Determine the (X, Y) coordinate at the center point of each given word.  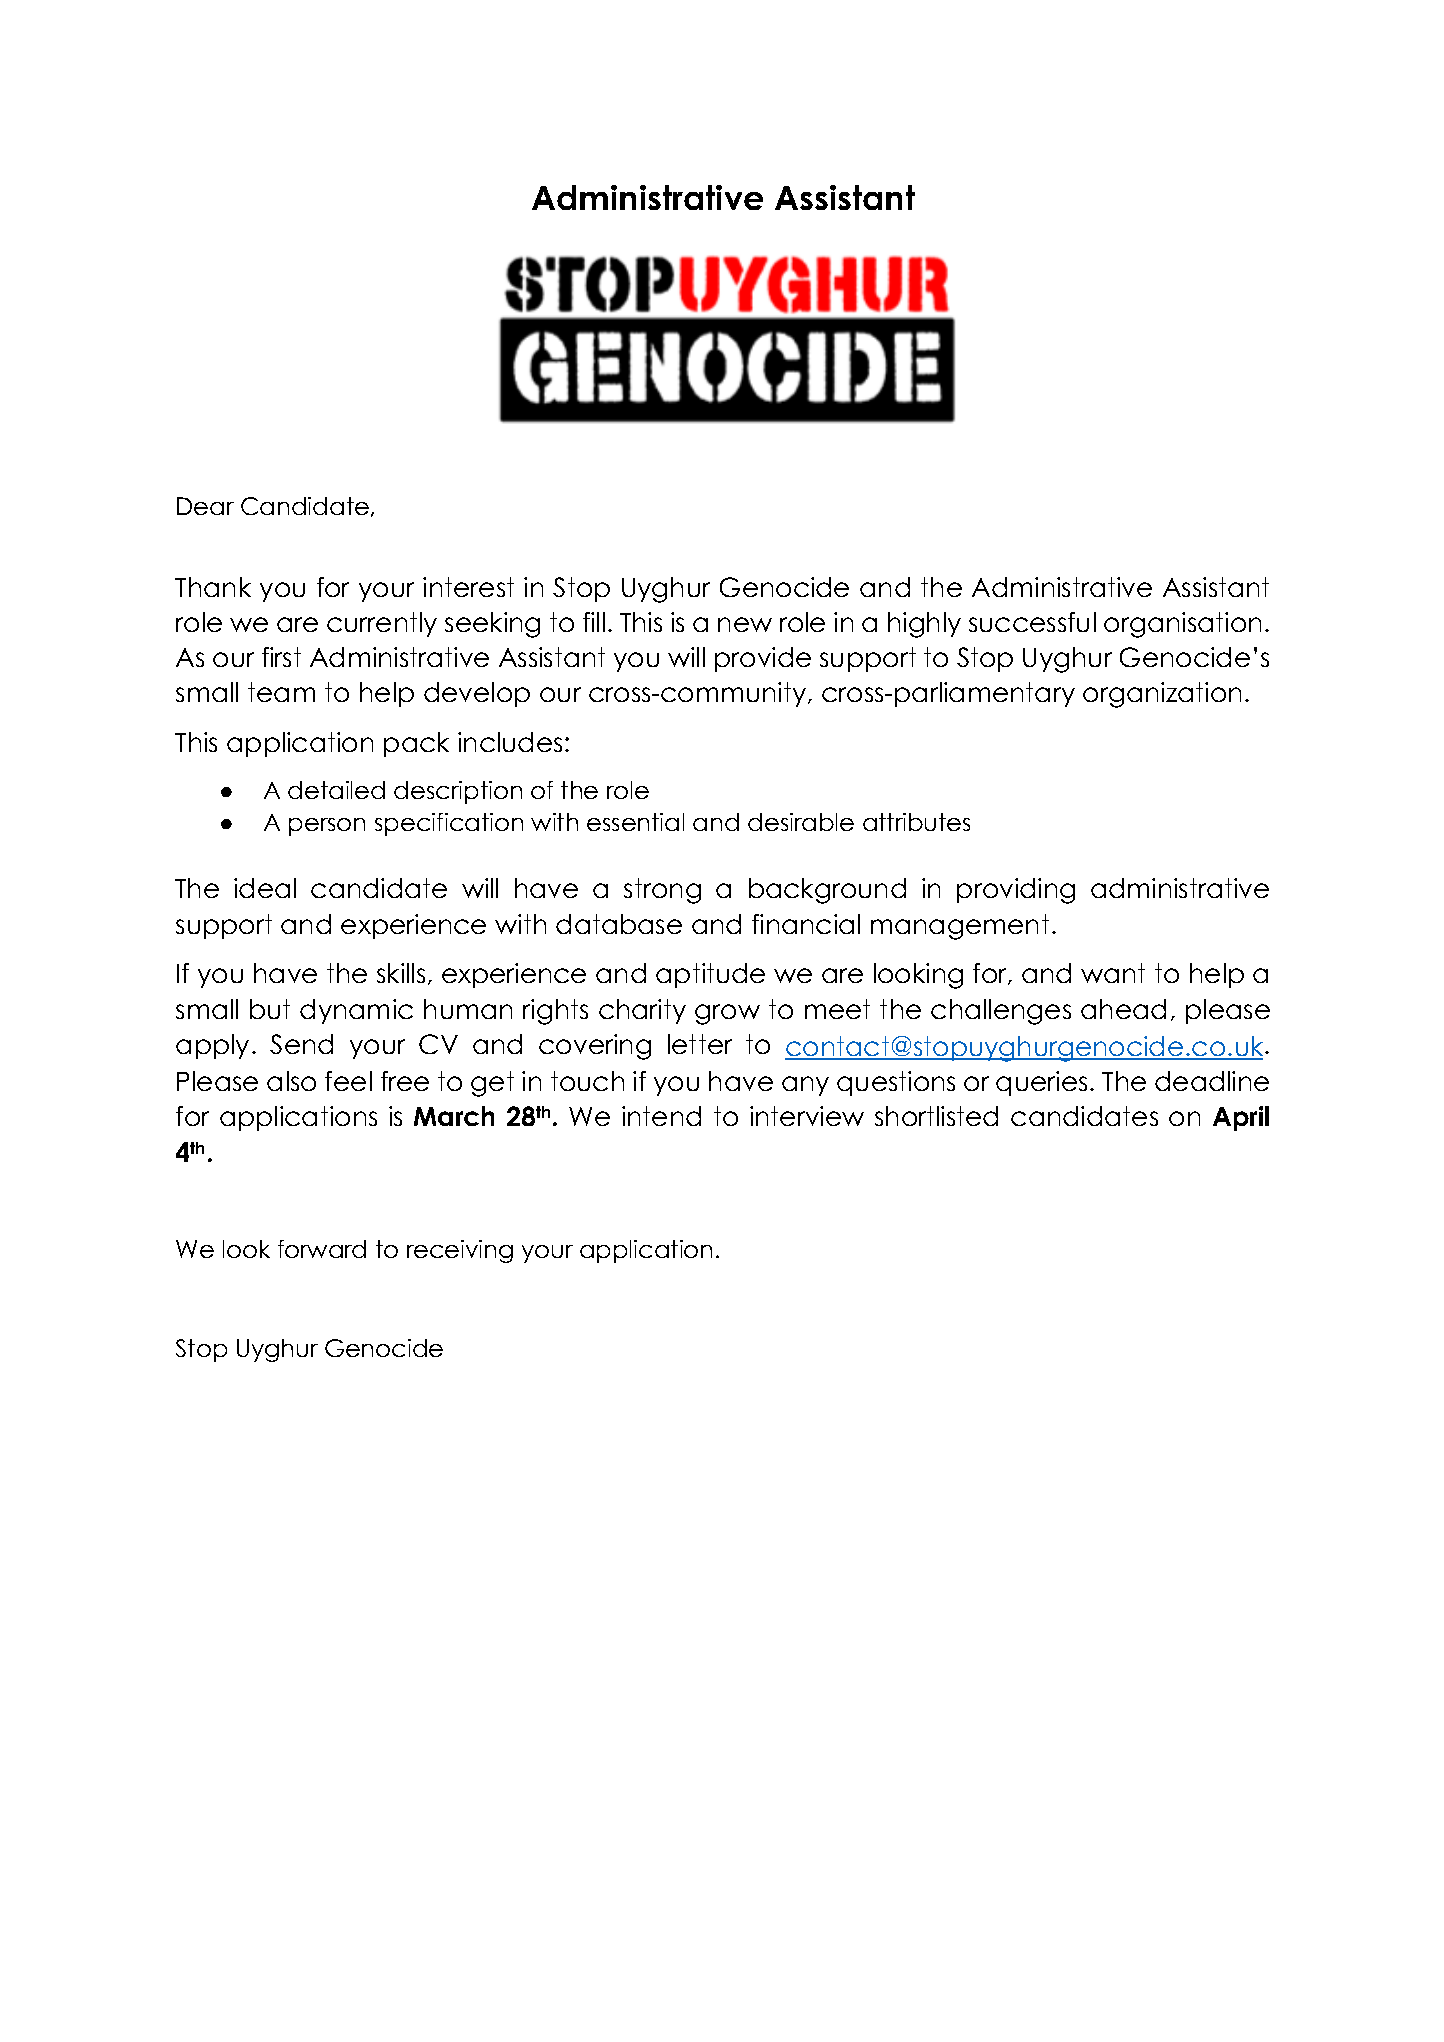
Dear (205, 506)
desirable (801, 822)
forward (322, 1249)
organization (1162, 695)
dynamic (356, 1011)
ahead (1123, 1009)
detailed (336, 790)
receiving (460, 1251)
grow (727, 1014)
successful (1032, 622)
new (745, 624)
